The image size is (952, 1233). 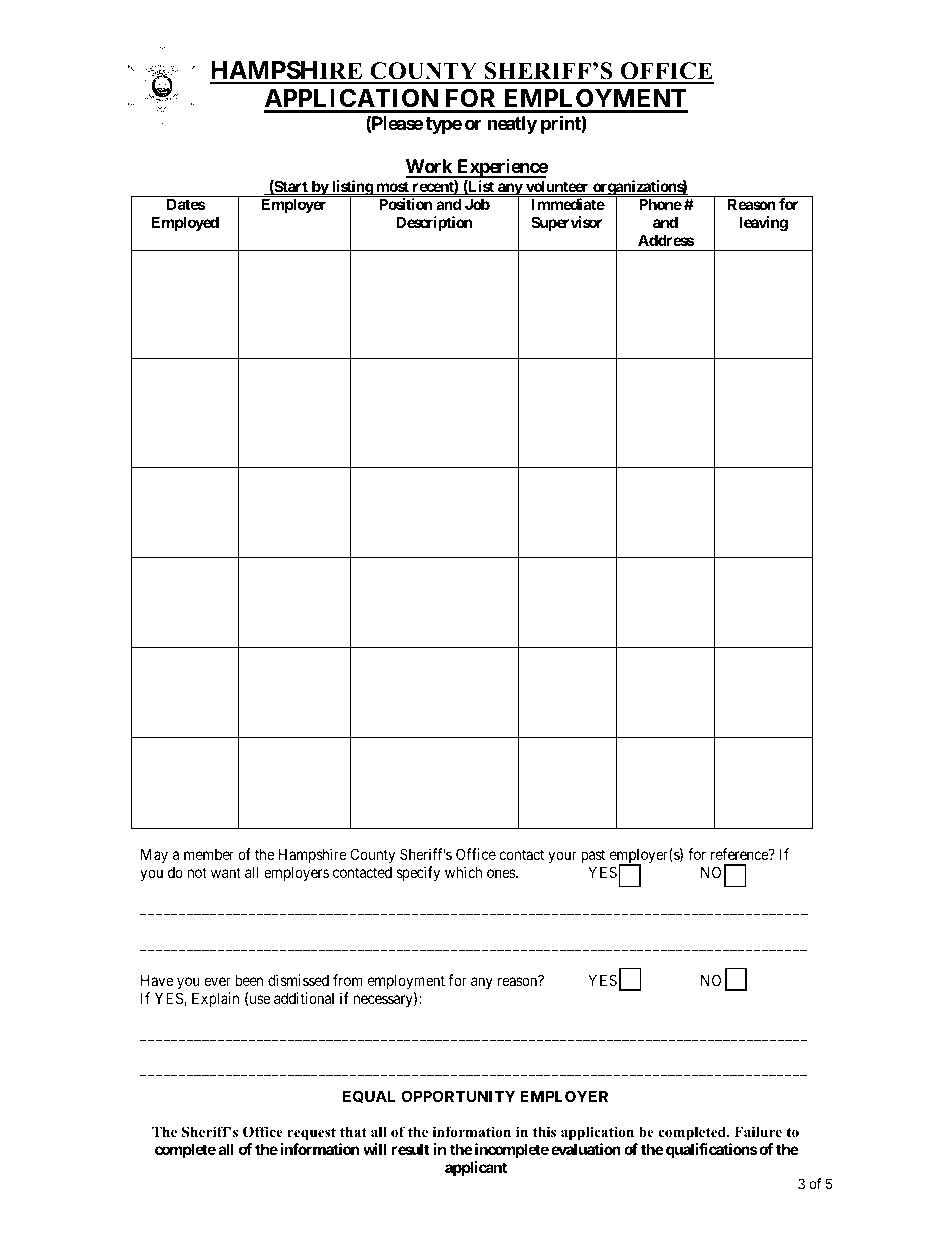 I want to click on past, so click(x=593, y=858).
